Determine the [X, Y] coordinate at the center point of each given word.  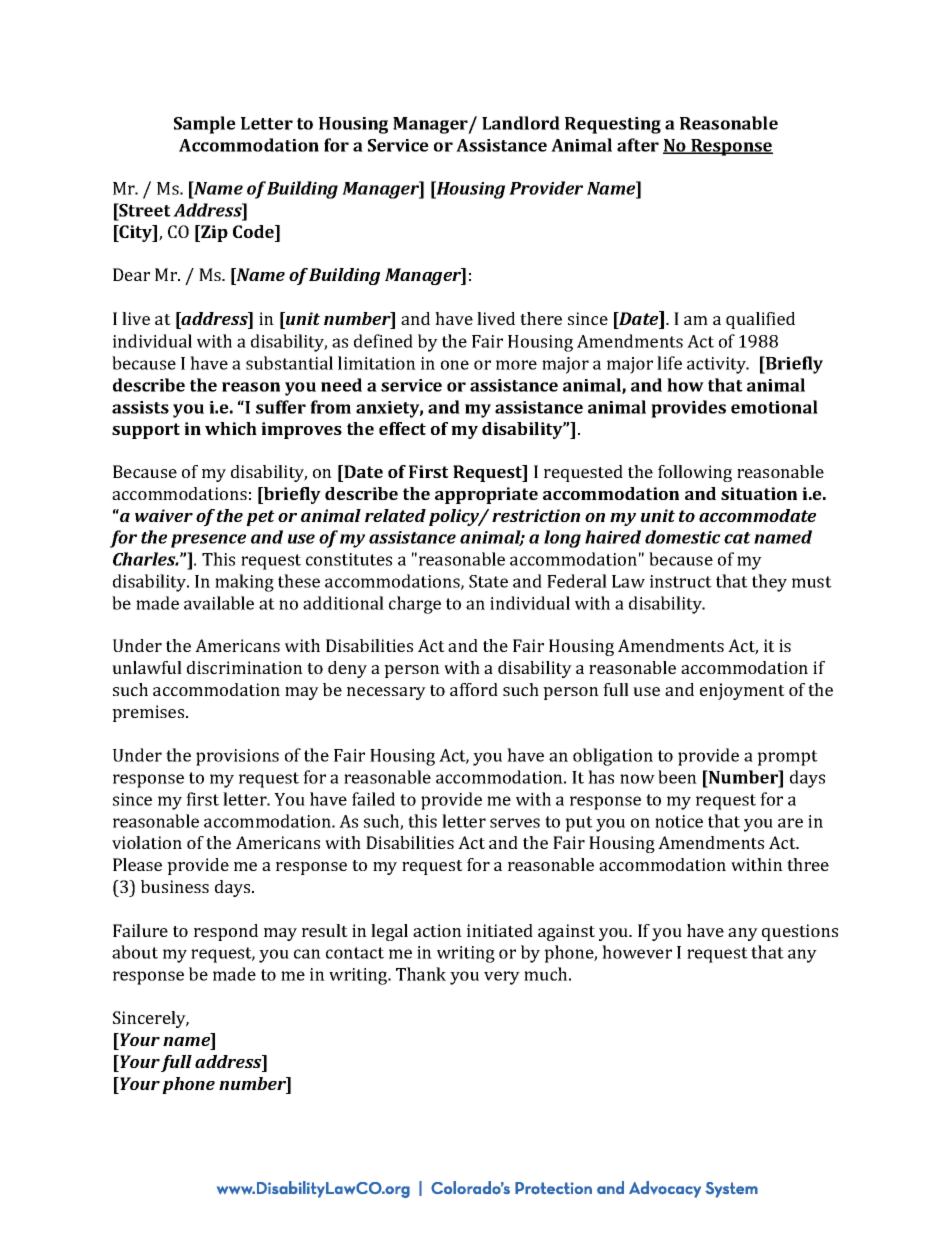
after [638, 145]
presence [208, 541]
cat [737, 538]
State [488, 581]
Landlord [521, 123]
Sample [205, 125]
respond [226, 932]
